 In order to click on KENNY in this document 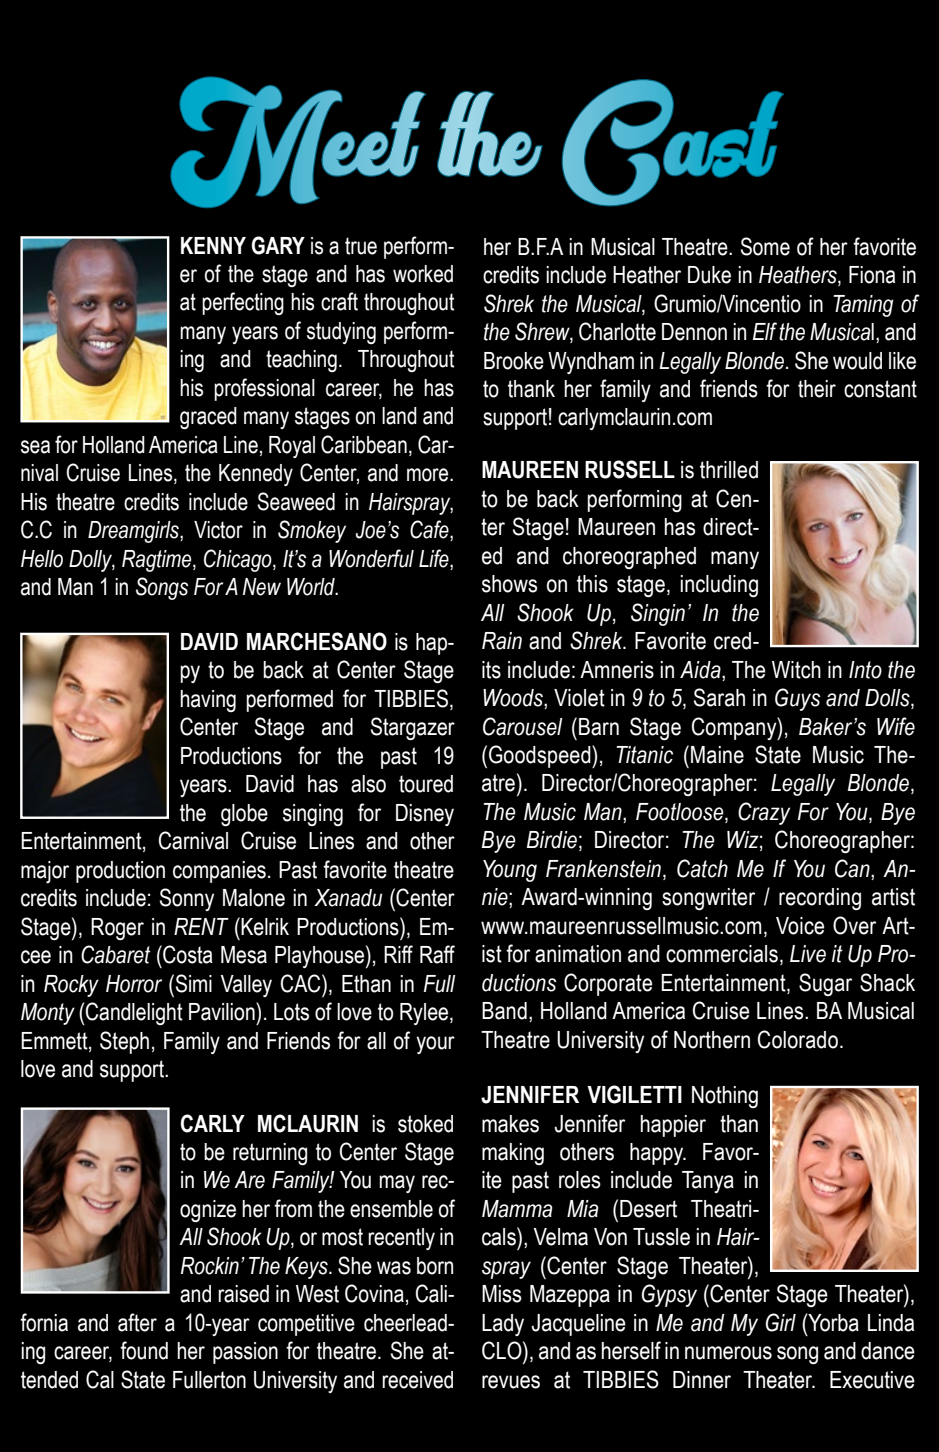, I will do `click(213, 245)`.
